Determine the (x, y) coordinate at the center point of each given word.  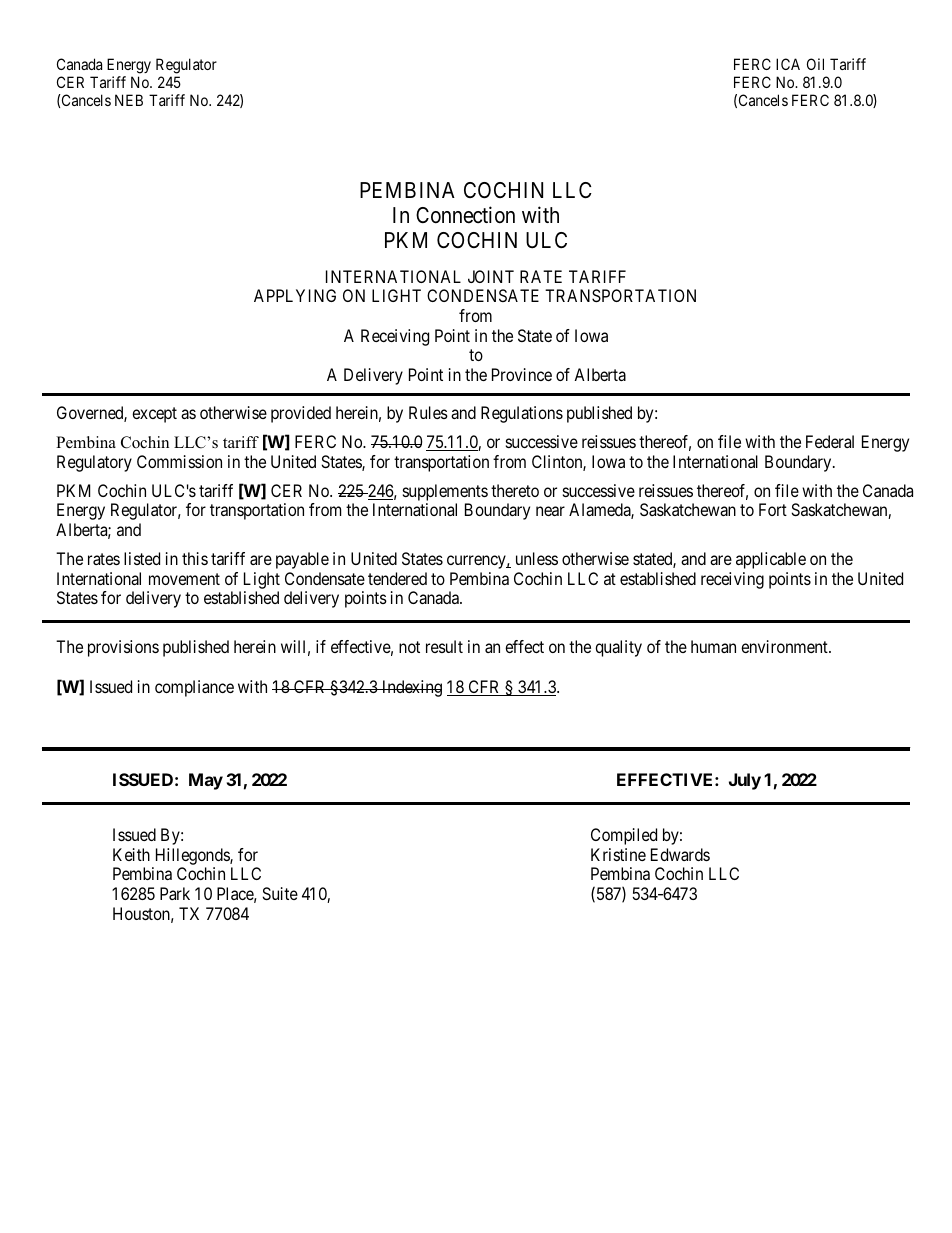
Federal (830, 441)
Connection (465, 215)
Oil (815, 64)
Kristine (618, 854)
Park (175, 893)
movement (184, 579)
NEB (129, 100)
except (154, 415)
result (444, 646)
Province (522, 374)
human (713, 646)
